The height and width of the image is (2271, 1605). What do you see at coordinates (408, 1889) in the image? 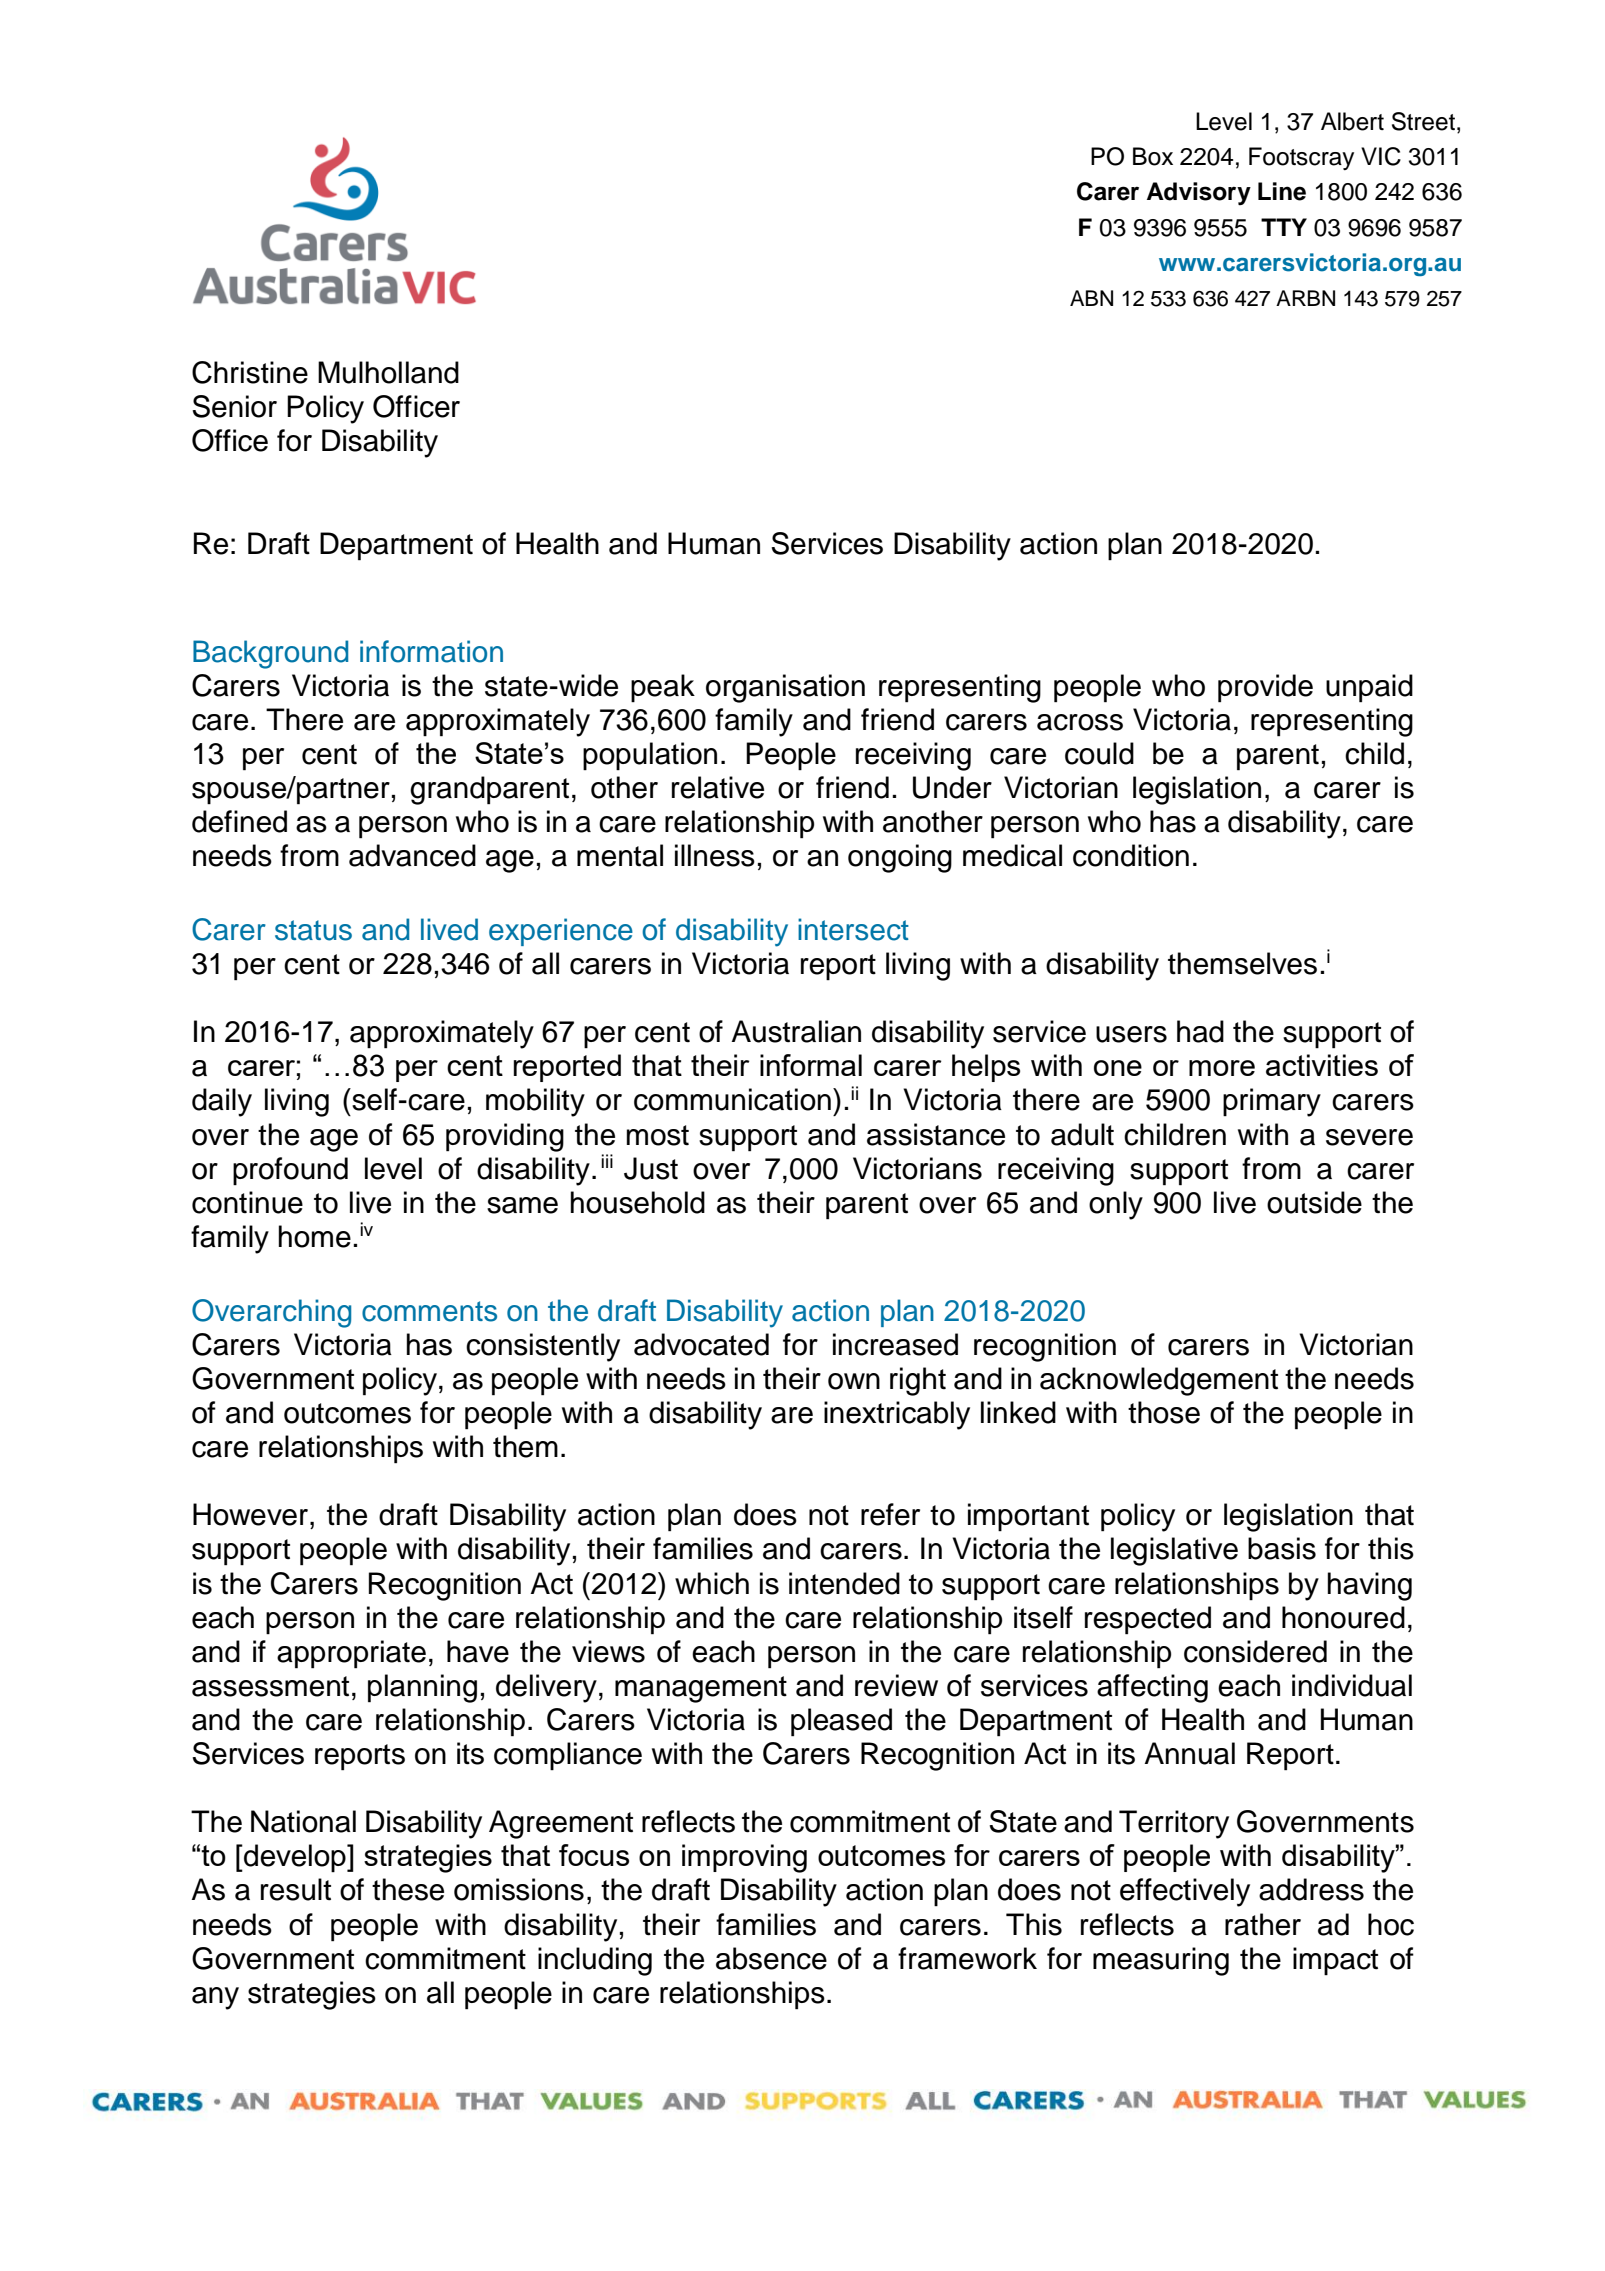
I see `these` at bounding box center [408, 1889].
